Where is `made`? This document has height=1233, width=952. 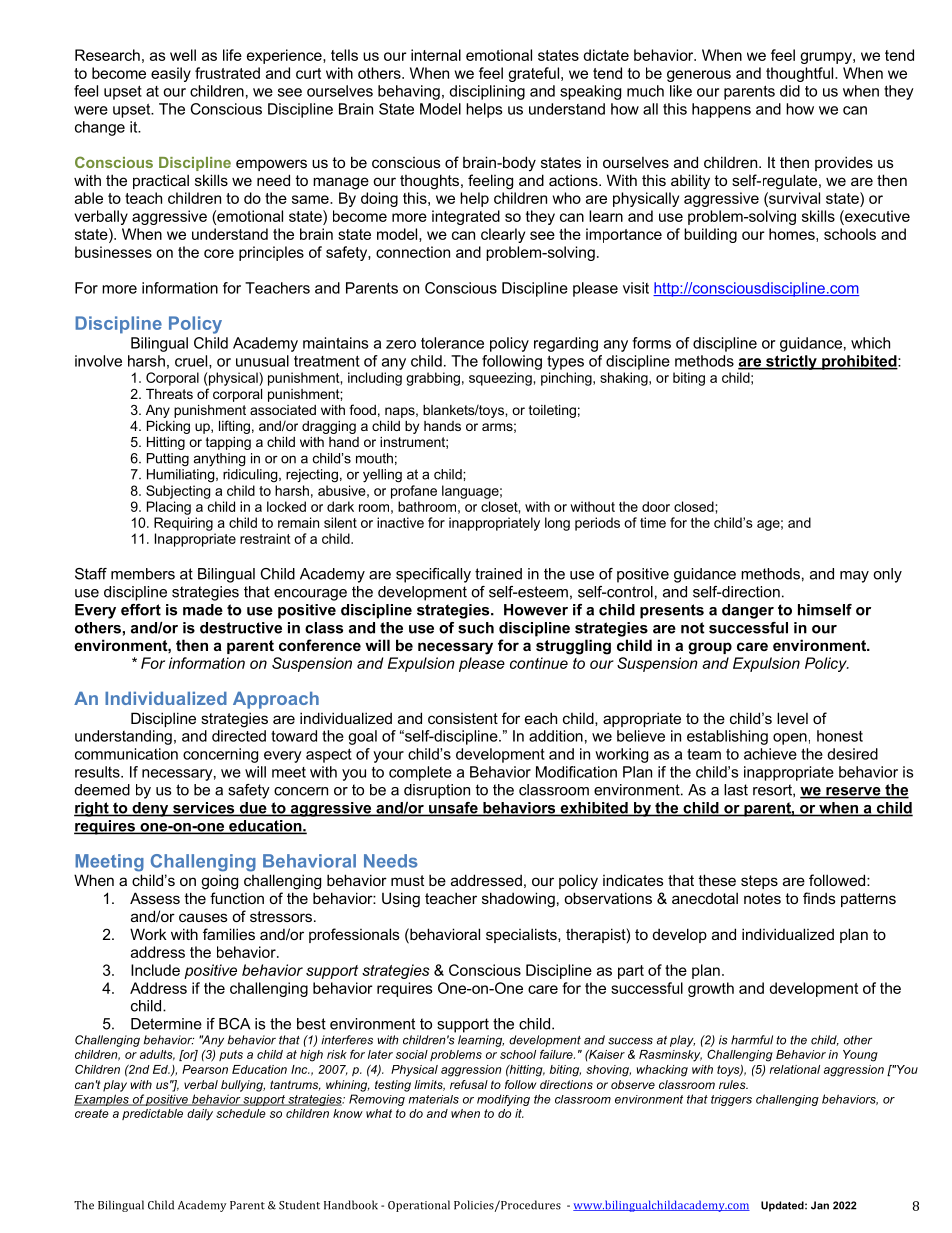
made is located at coordinates (203, 610).
